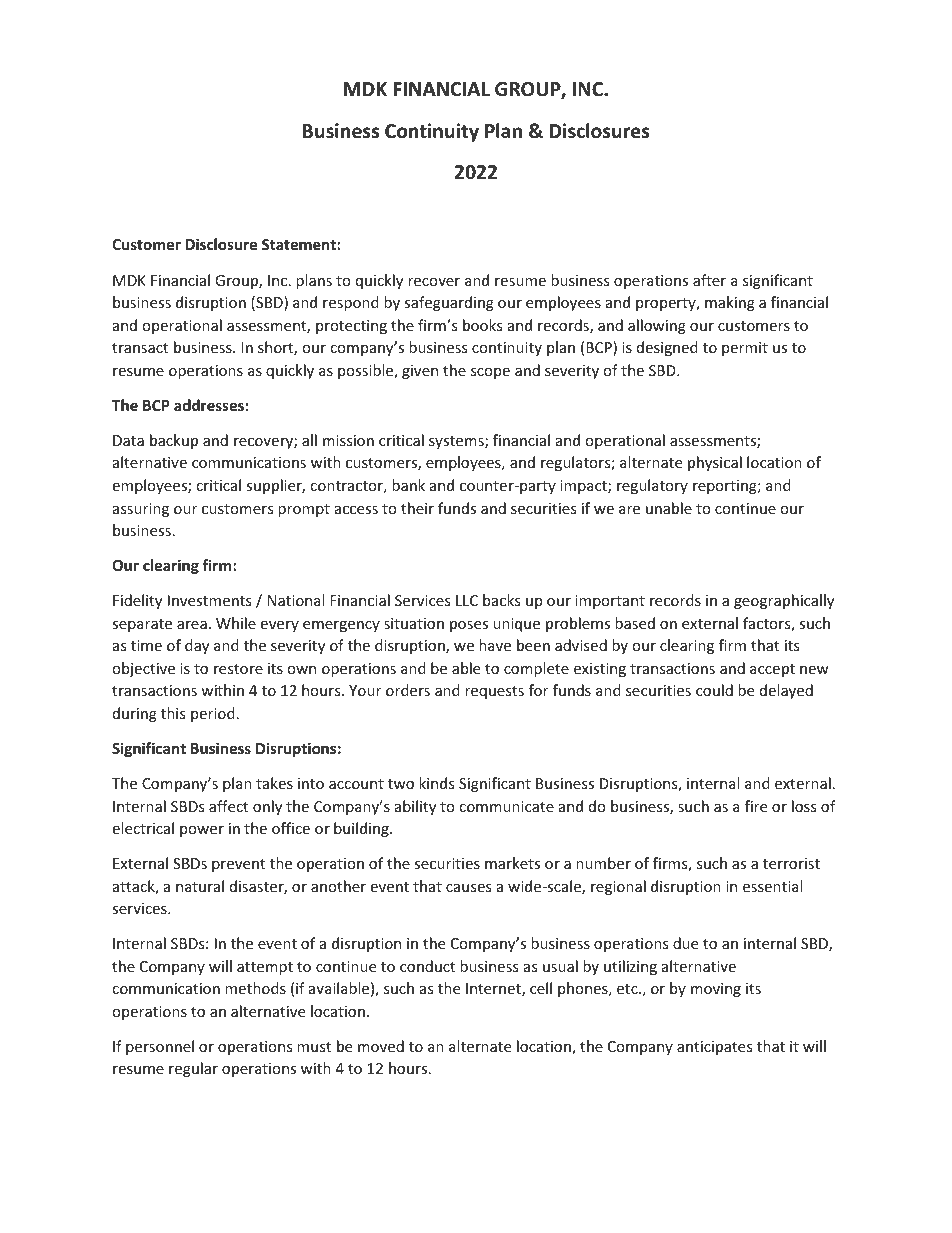  Describe the element at coordinates (193, 1069) in the page. I see `regular` at that location.
